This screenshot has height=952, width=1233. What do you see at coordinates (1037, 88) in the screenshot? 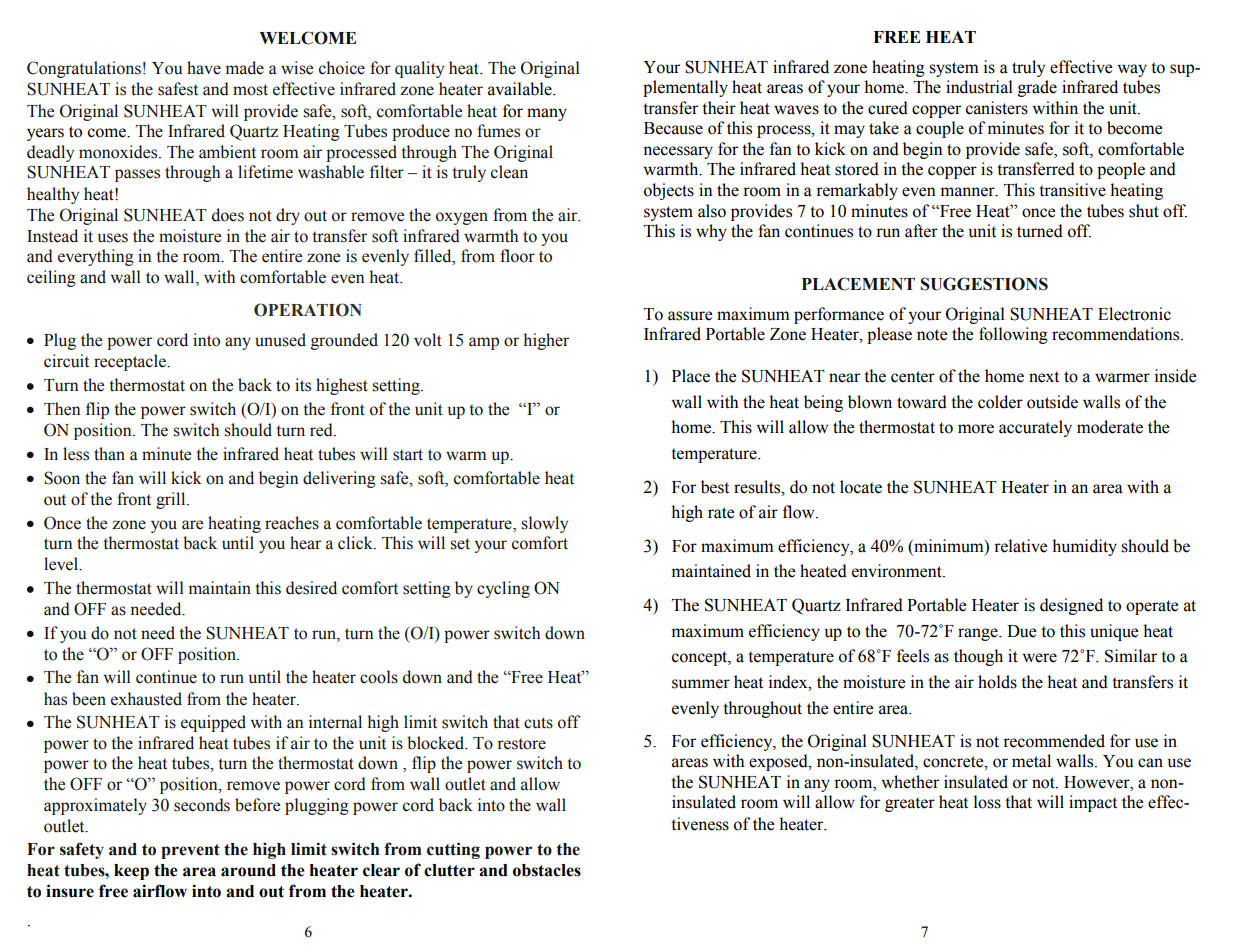
I see `grade` at bounding box center [1037, 88].
